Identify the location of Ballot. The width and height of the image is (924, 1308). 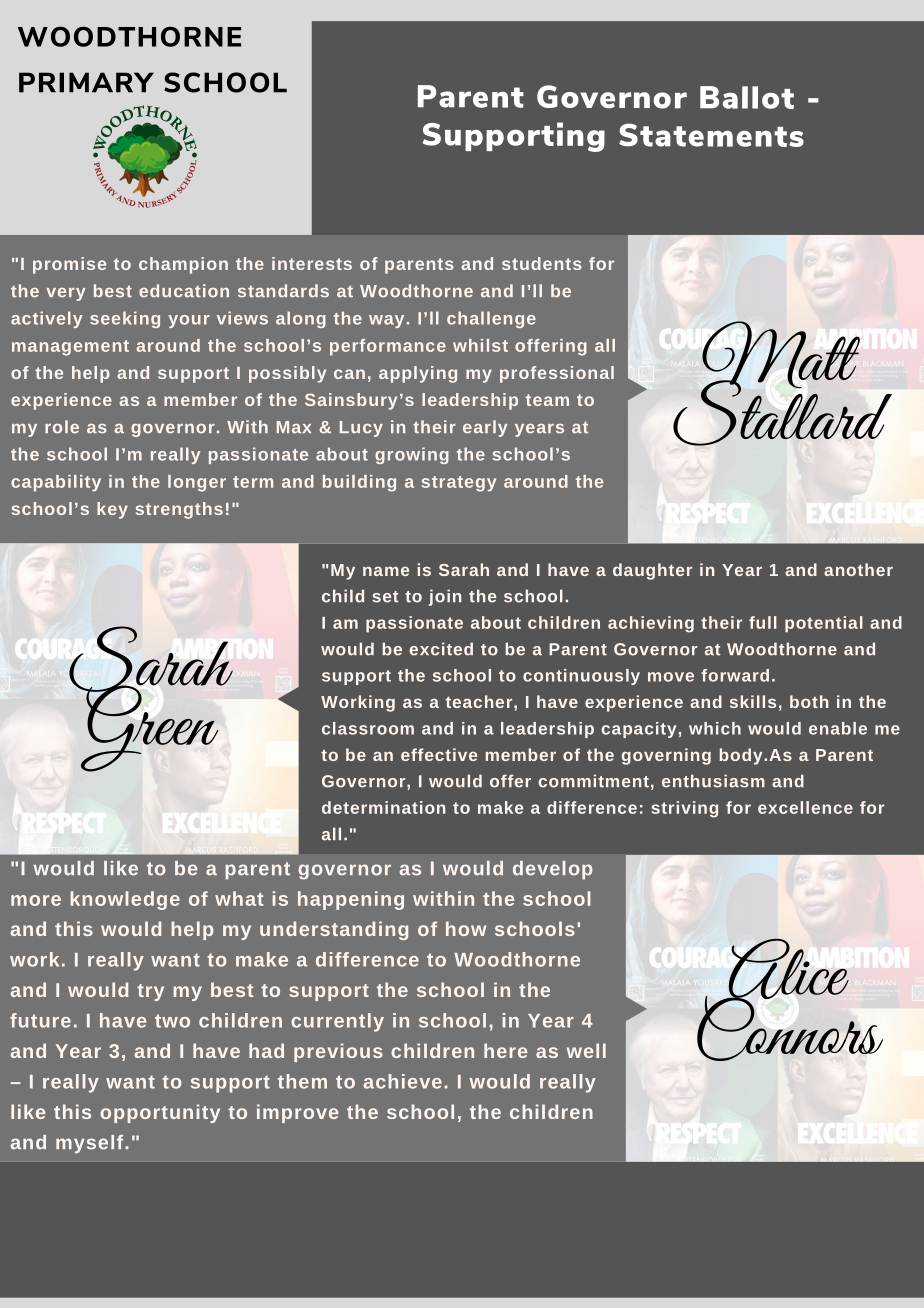
(747, 97).
